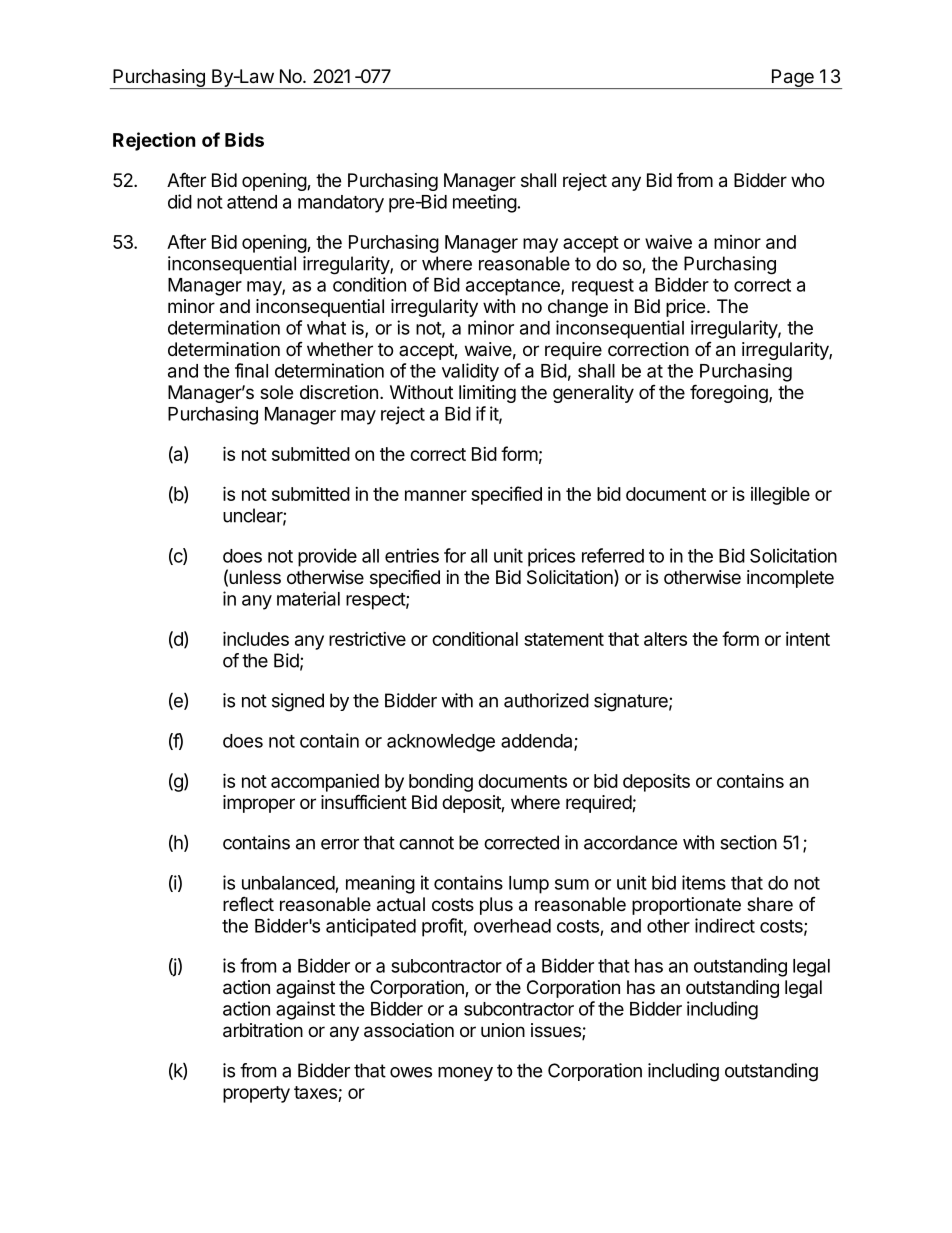 The width and height of the page is (952, 1233). What do you see at coordinates (308, 598) in the page?
I see `material` at bounding box center [308, 598].
